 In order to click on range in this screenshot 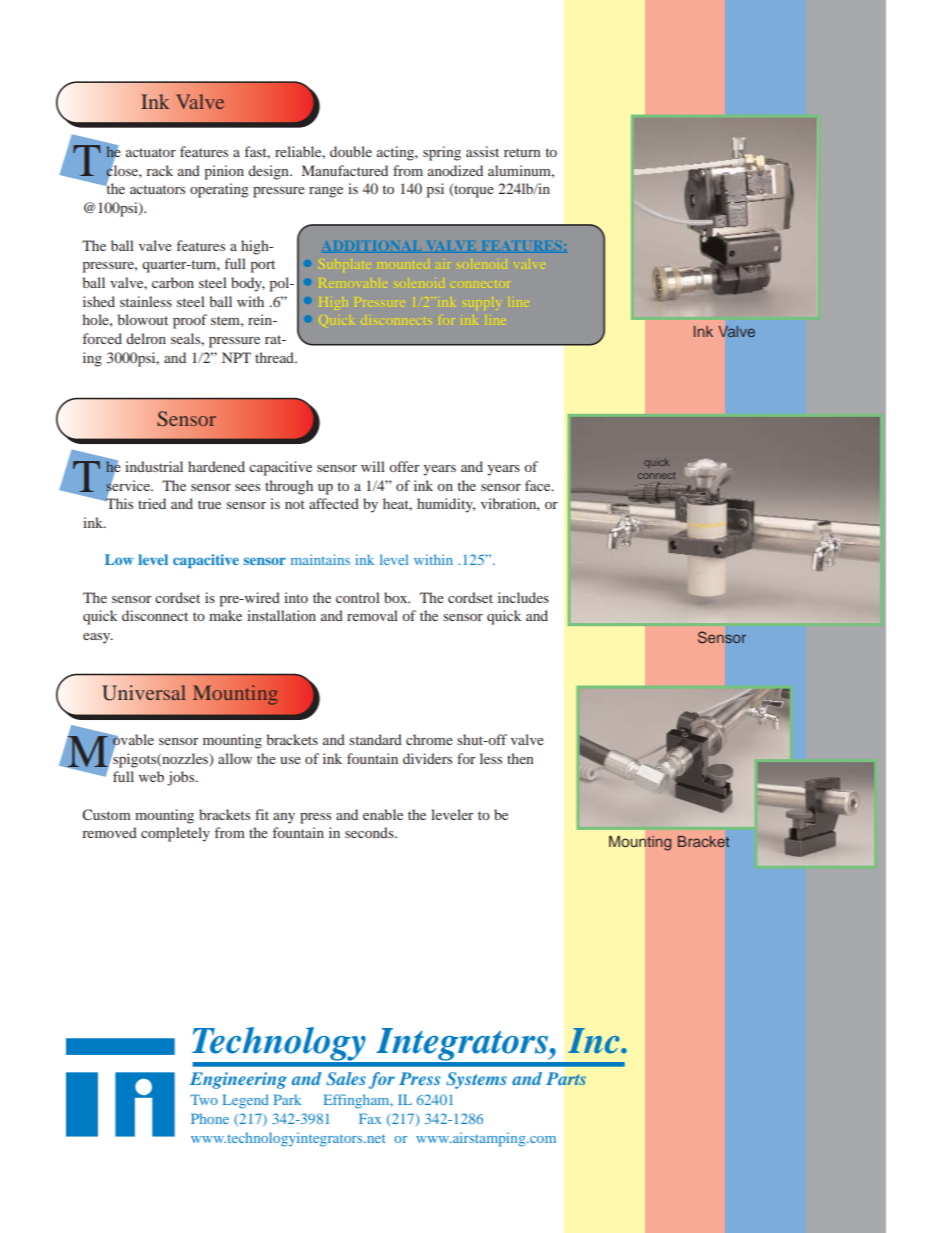, I will do `click(326, 192)`.
